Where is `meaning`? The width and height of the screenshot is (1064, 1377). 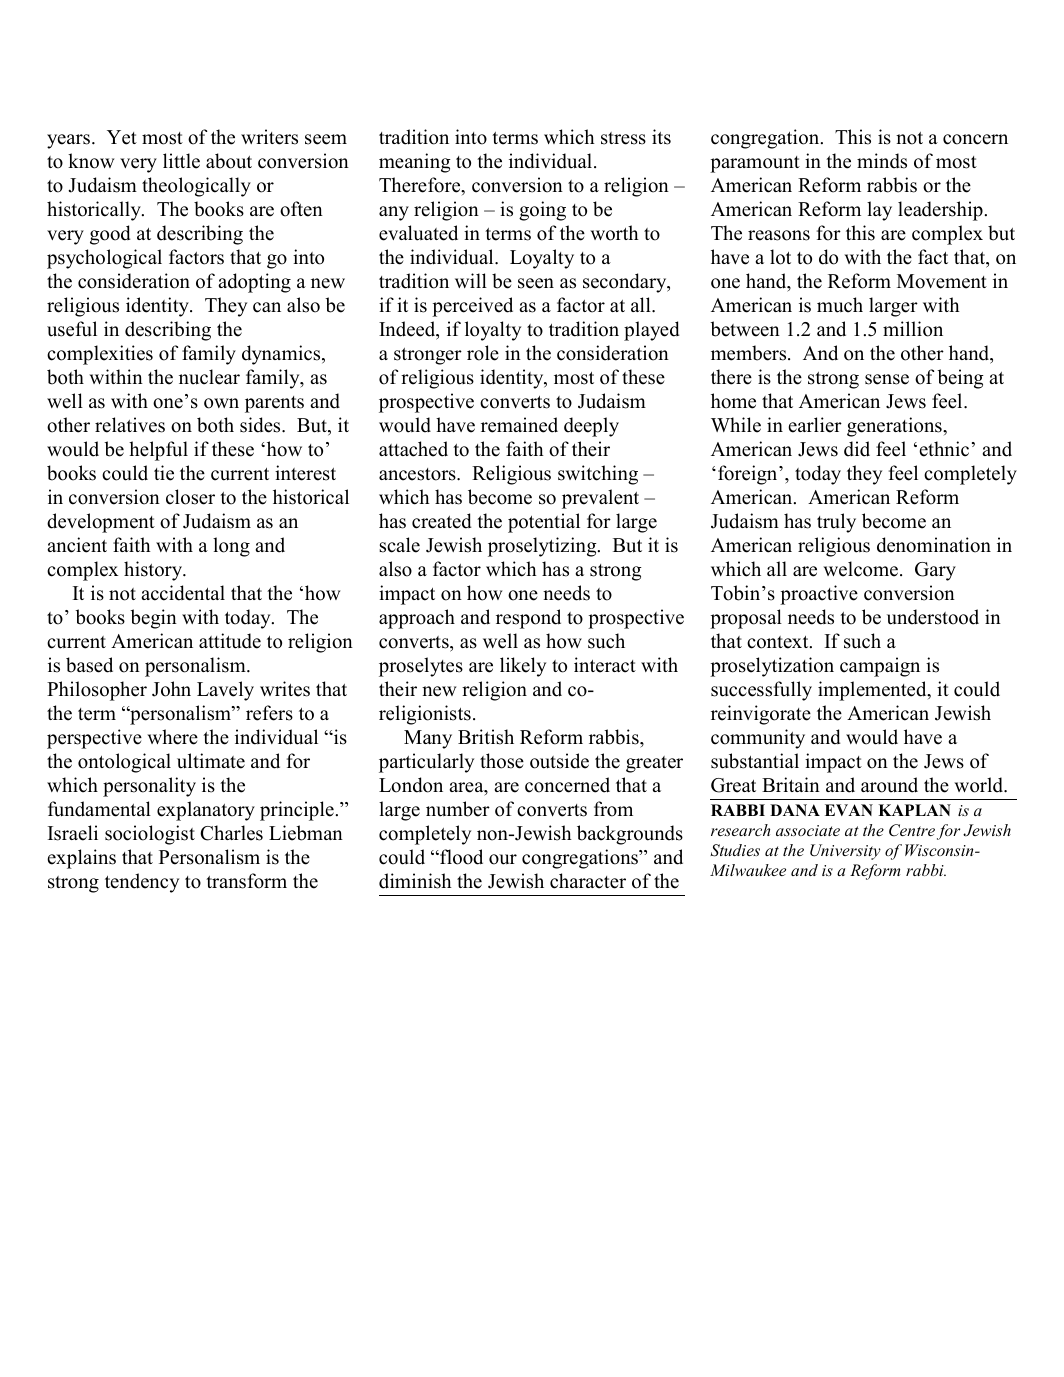
meaning is located at coordinates (415, 163).
